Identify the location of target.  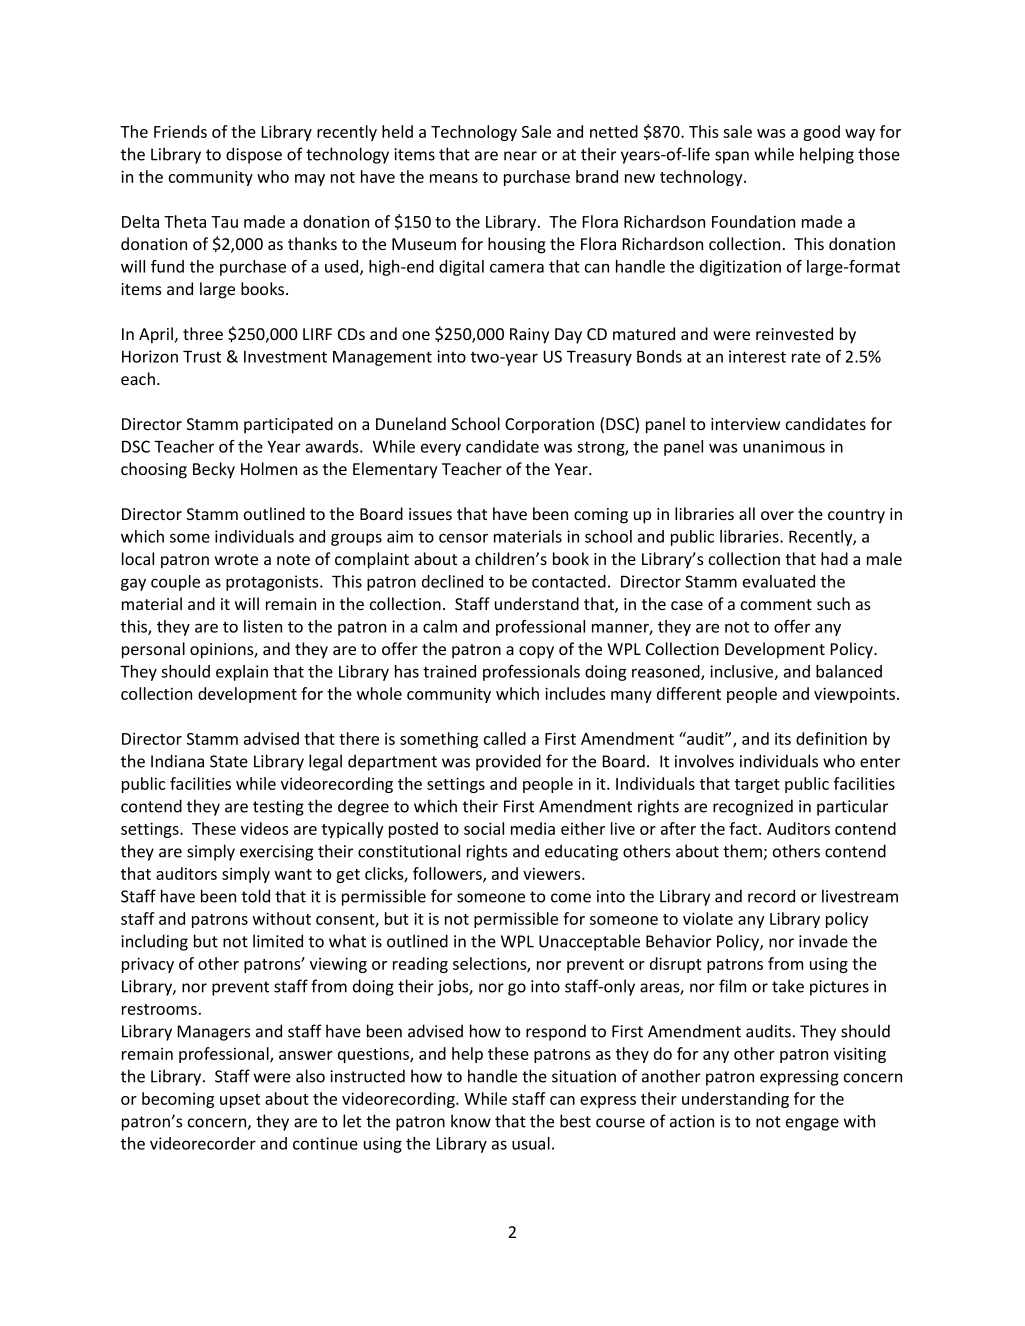
(757, 786).
